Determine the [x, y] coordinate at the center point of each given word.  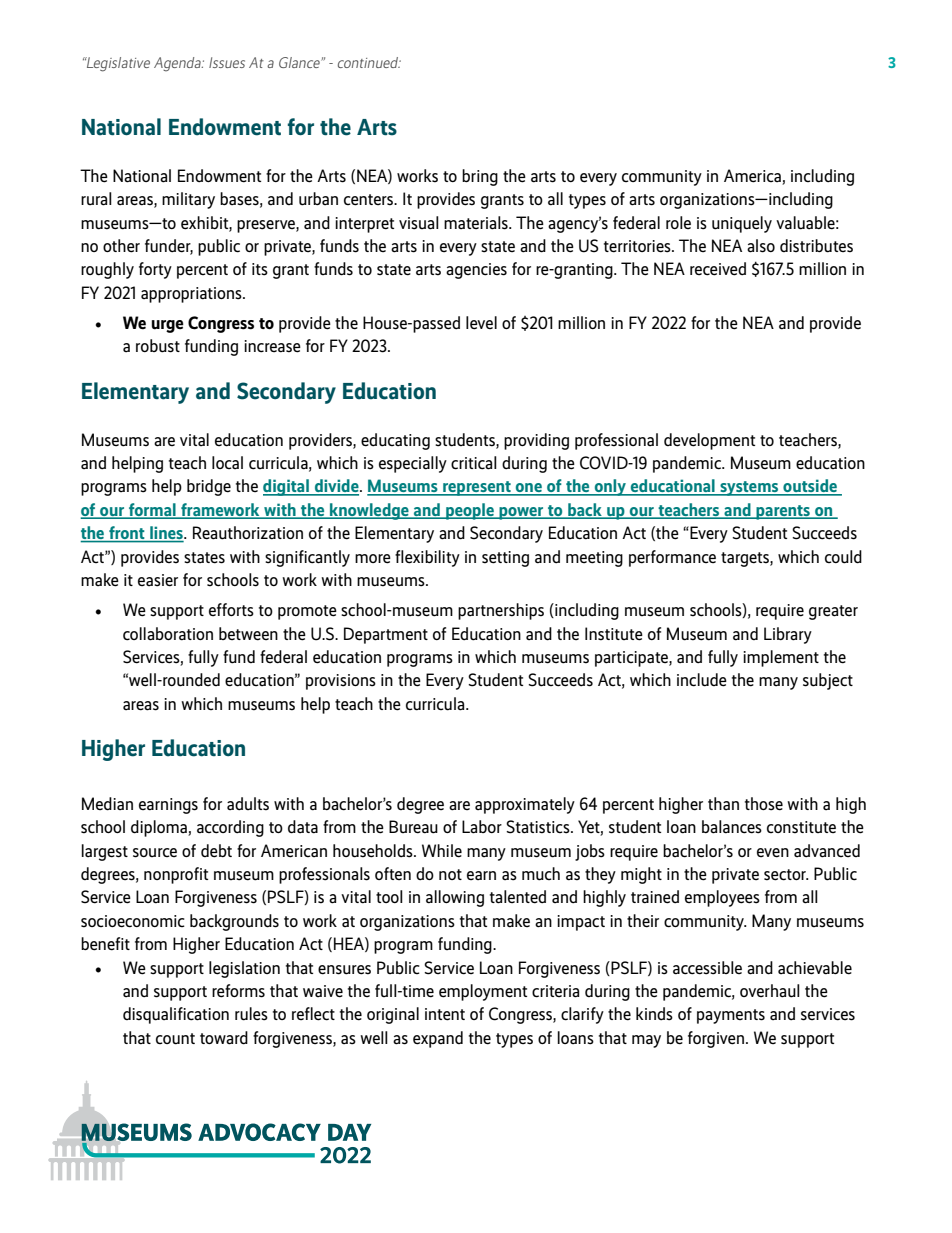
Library [788, 635]
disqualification [176, 1015]
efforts [231, 610]
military [188, 200]
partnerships [501, 611]
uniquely [742, 224]
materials [477, 223]
